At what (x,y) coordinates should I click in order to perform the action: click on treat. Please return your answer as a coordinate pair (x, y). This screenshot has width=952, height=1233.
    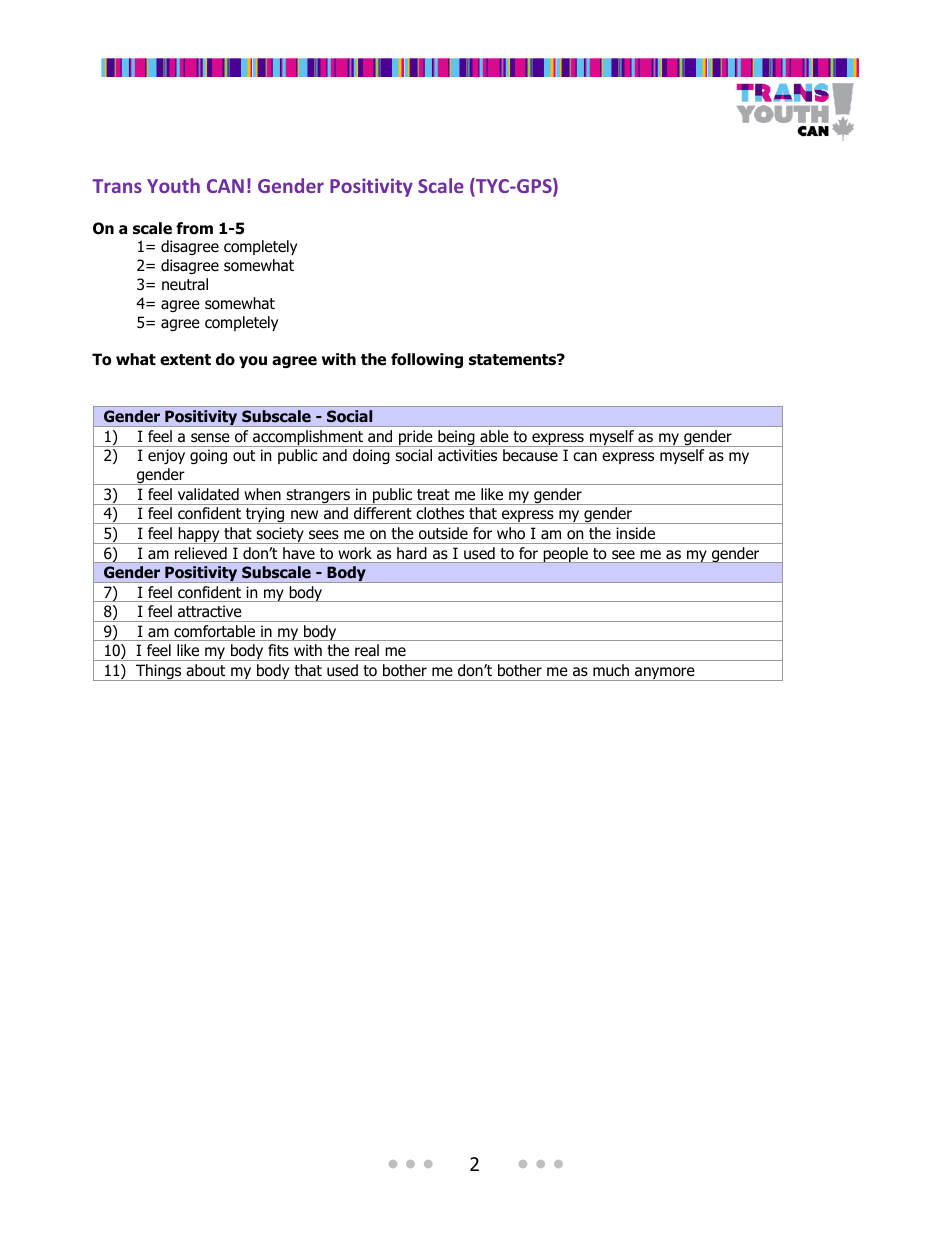
    Looking at the image, I should click on (433, 495).
